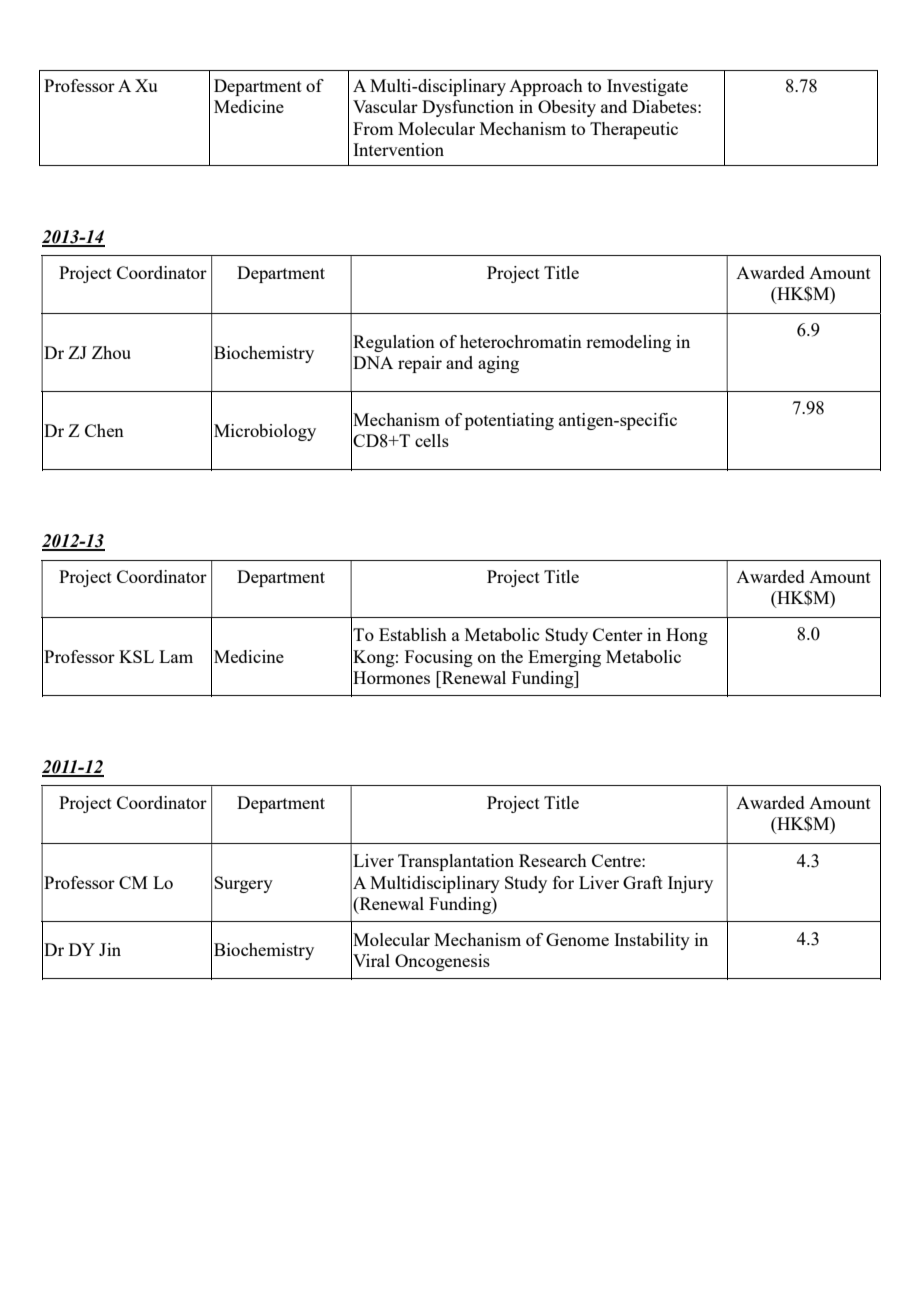 This screenshot has width=924, height=1308. I want to click on Jin, so click(110, 949).
